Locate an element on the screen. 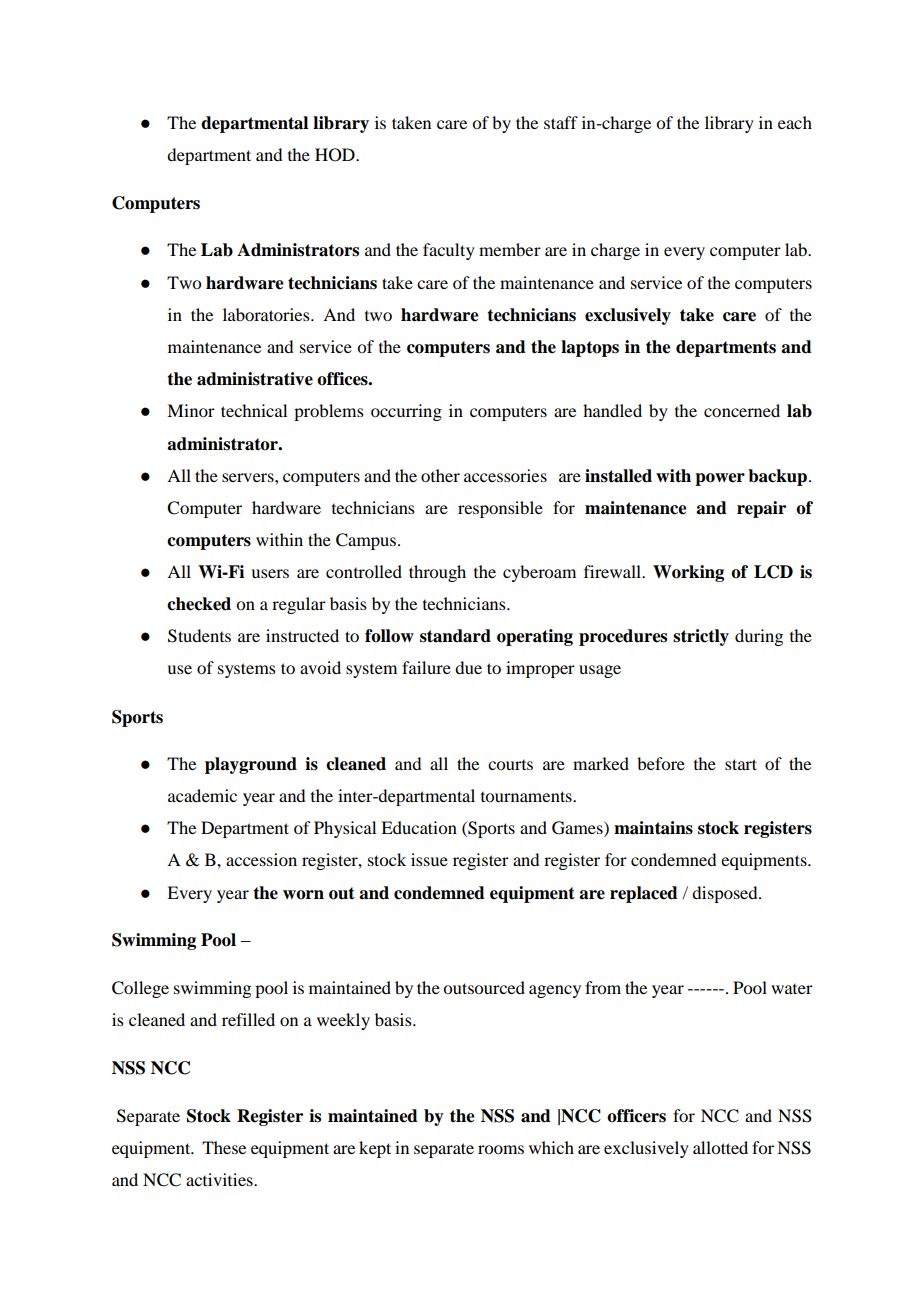 This screenshot has height=1308, width=924. Education is located at coordinates (419, 827).
